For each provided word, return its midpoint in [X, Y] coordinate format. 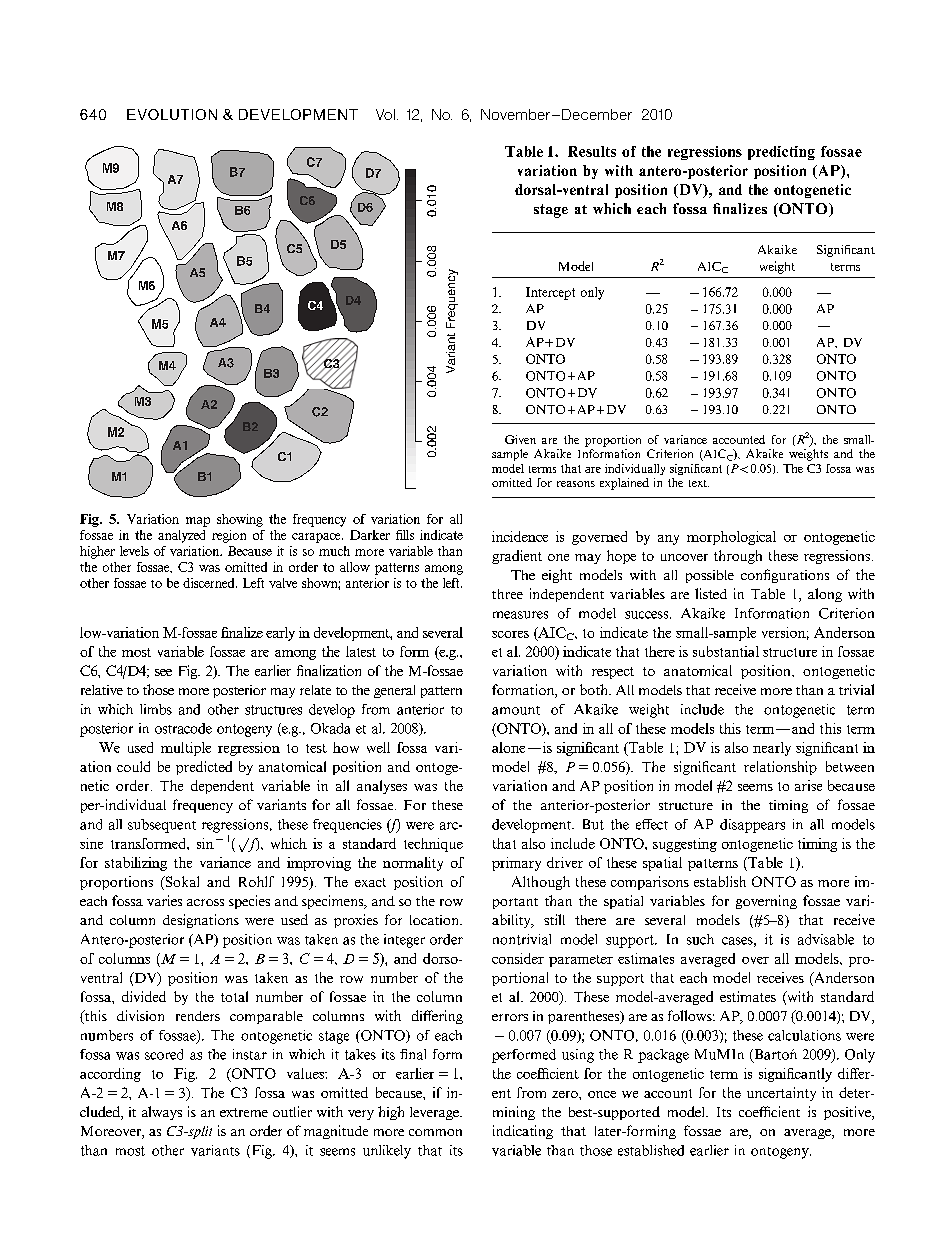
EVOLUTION [172, 114]
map [198, 522]
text [699, 483]
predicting [781, 153]
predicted [204, 768]
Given [520, 439]
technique [433, 845]
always [162, 1113]
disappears [752, 826]
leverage [435, 1113]
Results [592, 151]
